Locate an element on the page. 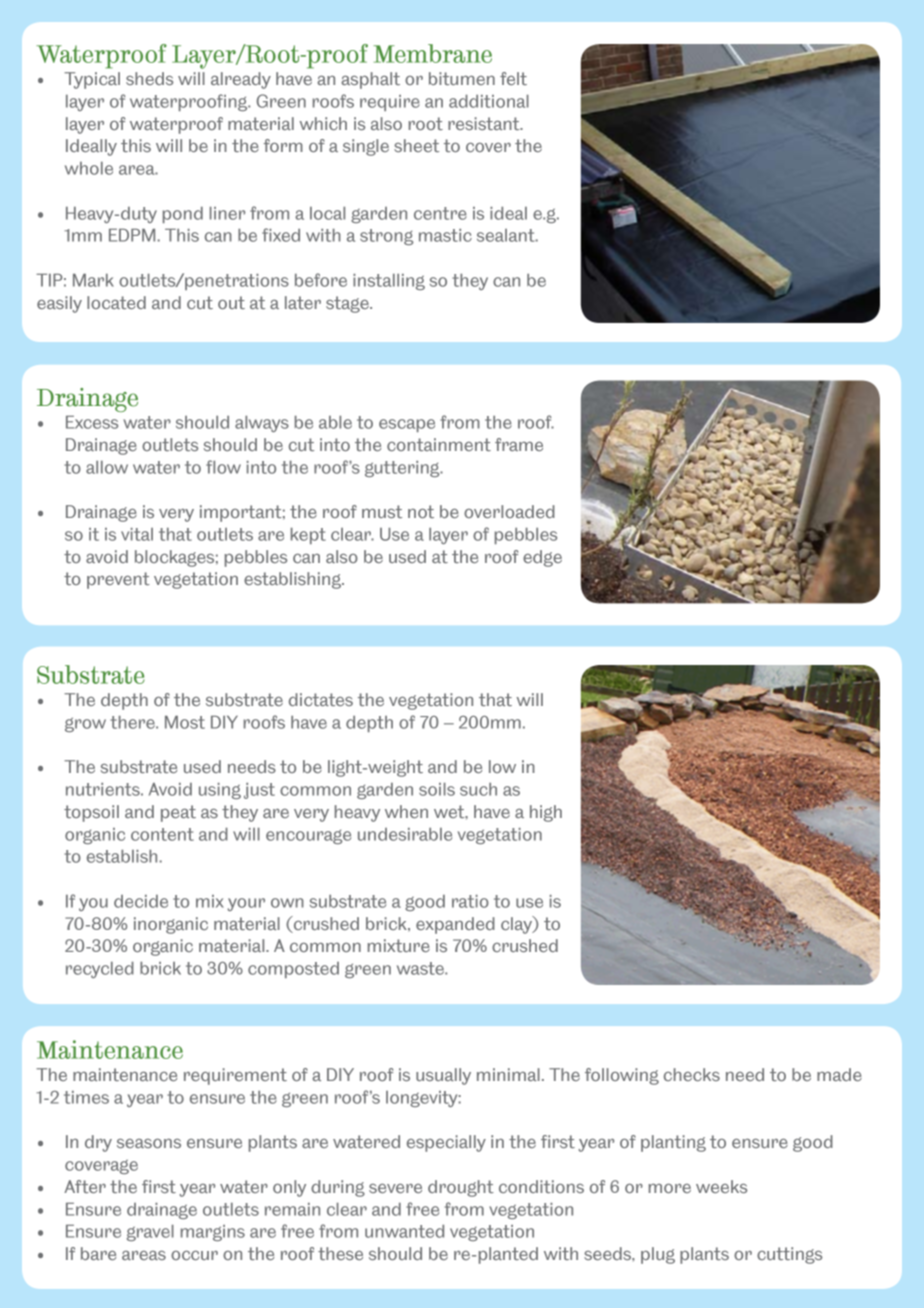 Image resolution: width=924 pixels, height=1308 pixels. bitumen is located at coordinates (462, 78).
